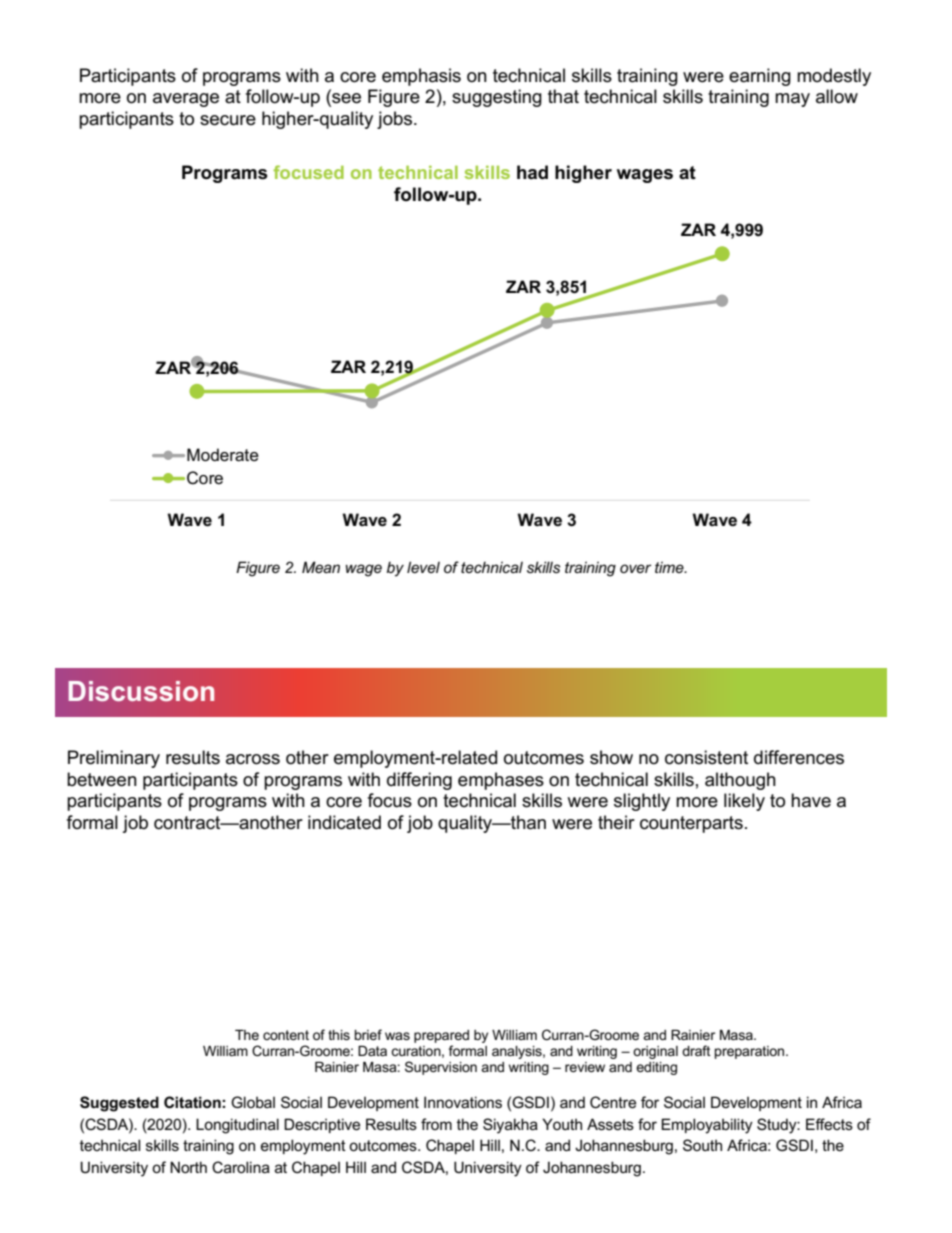 The width and height of the screenshot is (952, 1233). I want to click on suggesting, so click(497, 98).
